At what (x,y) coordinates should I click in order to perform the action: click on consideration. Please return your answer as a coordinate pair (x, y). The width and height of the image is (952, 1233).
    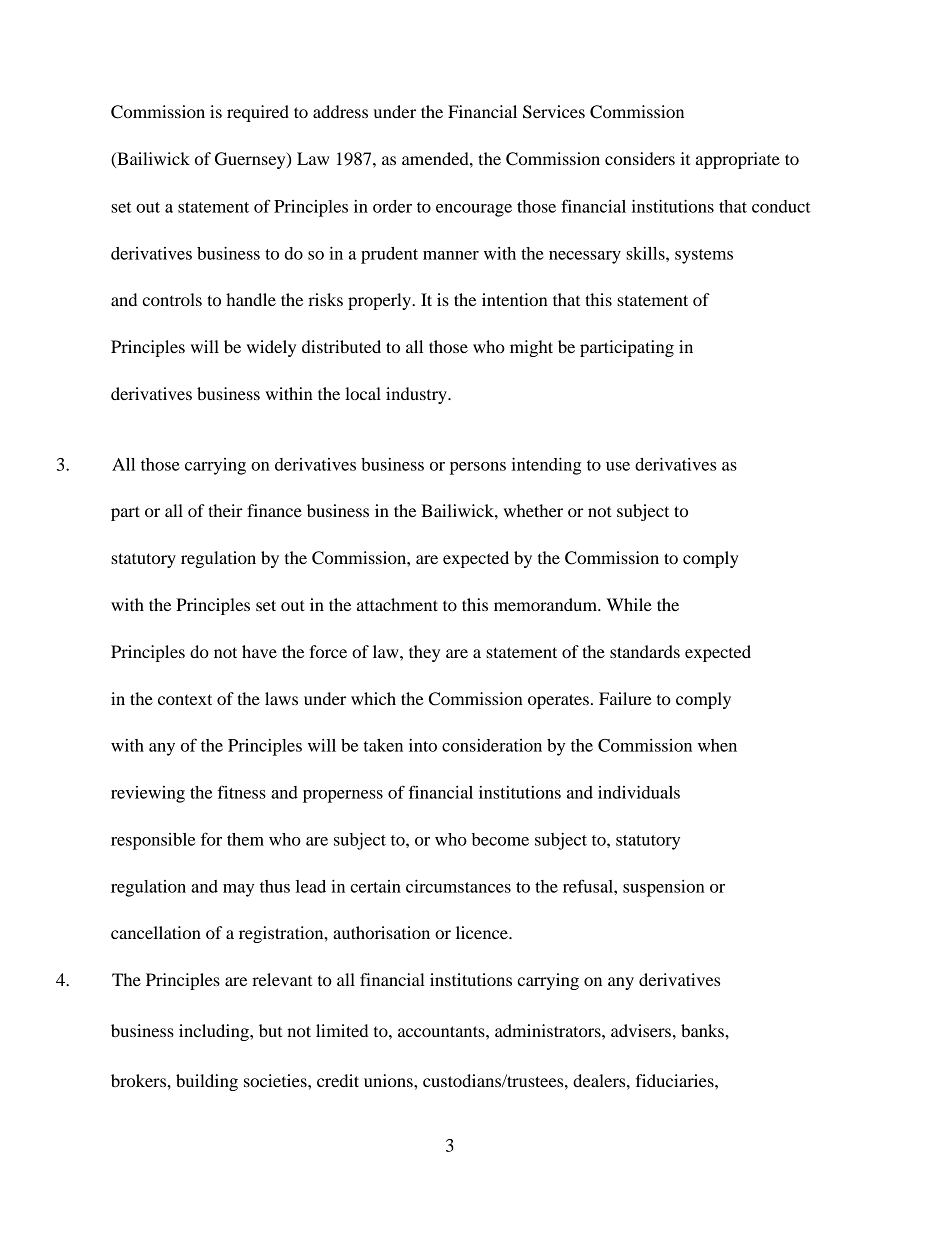
    Looking at the image, I should click on (492, 745).
